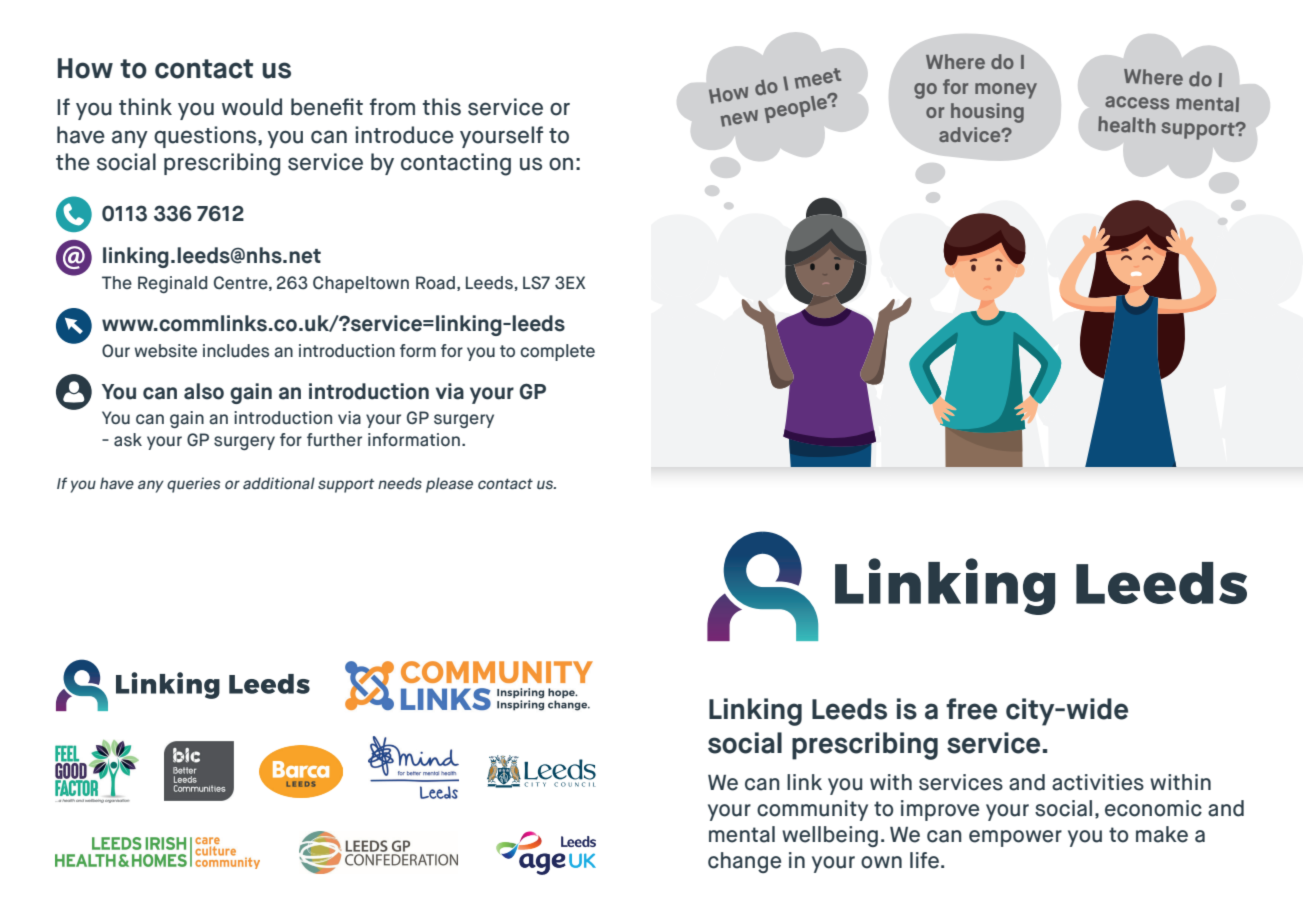 The height and width of the screenshot is (924, 1303). I want to click on change, so click(744, 862).
